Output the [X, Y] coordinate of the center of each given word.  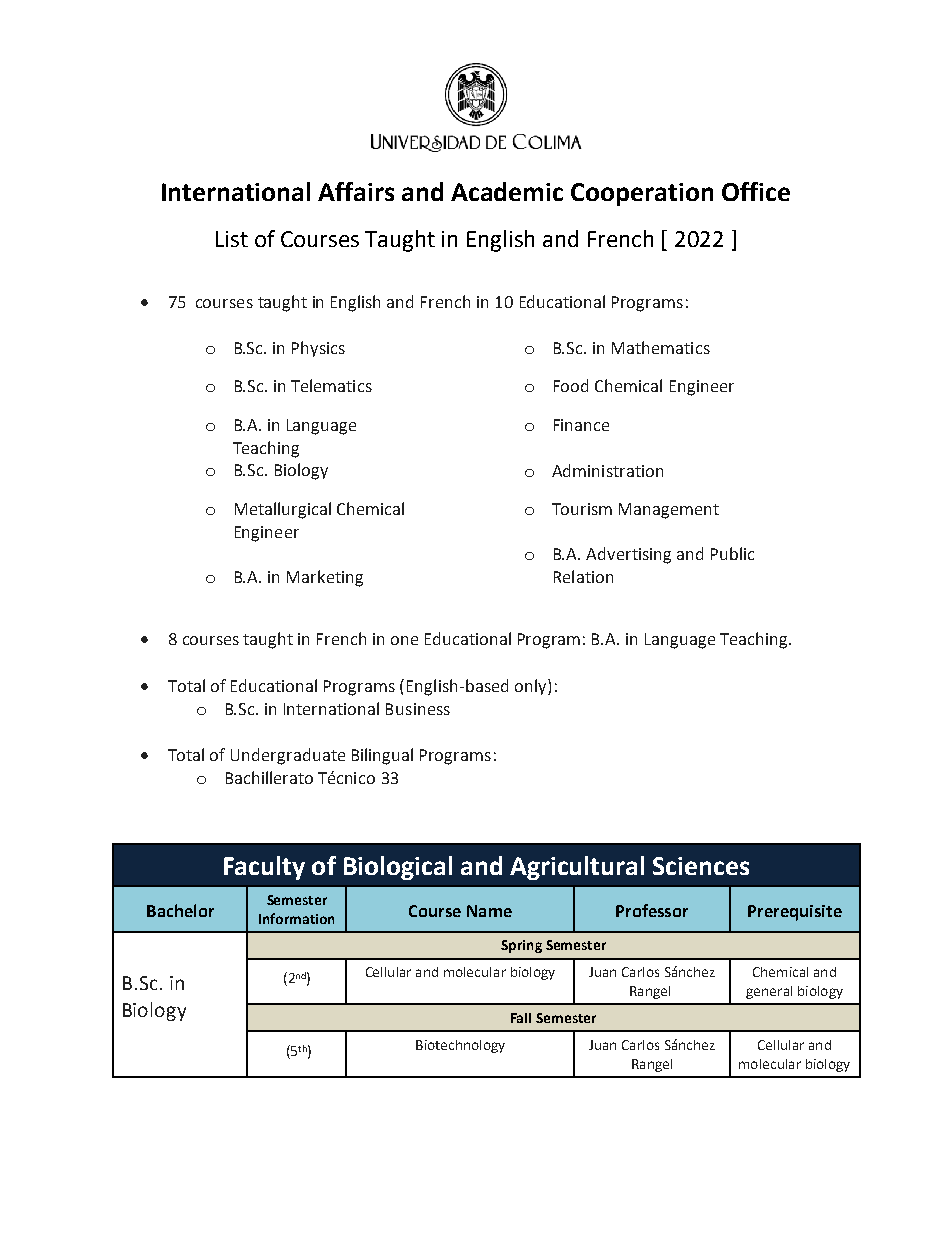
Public [732, 553]
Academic [507, 191]
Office [756, 191]
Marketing [325, 578]
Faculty [264, 868]
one [404, 640]
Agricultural [577, 868]
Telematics [331, 385]
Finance [581, 425]
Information [296, 918]
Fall [521, 1018]
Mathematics [661, 347]
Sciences [701, 866]
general [769, 992]
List [232, 239]
